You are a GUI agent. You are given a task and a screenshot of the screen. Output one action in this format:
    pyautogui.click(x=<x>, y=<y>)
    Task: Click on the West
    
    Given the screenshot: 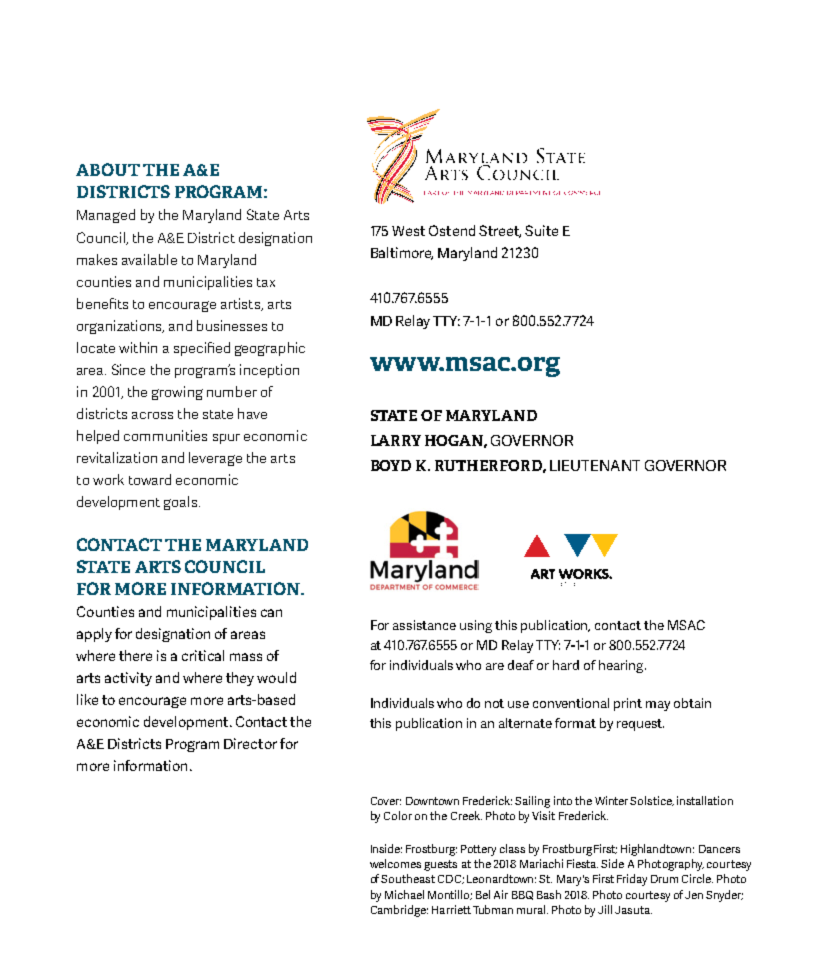 What is the action you would take?
    pyautogui.click(x=408, y=231)
